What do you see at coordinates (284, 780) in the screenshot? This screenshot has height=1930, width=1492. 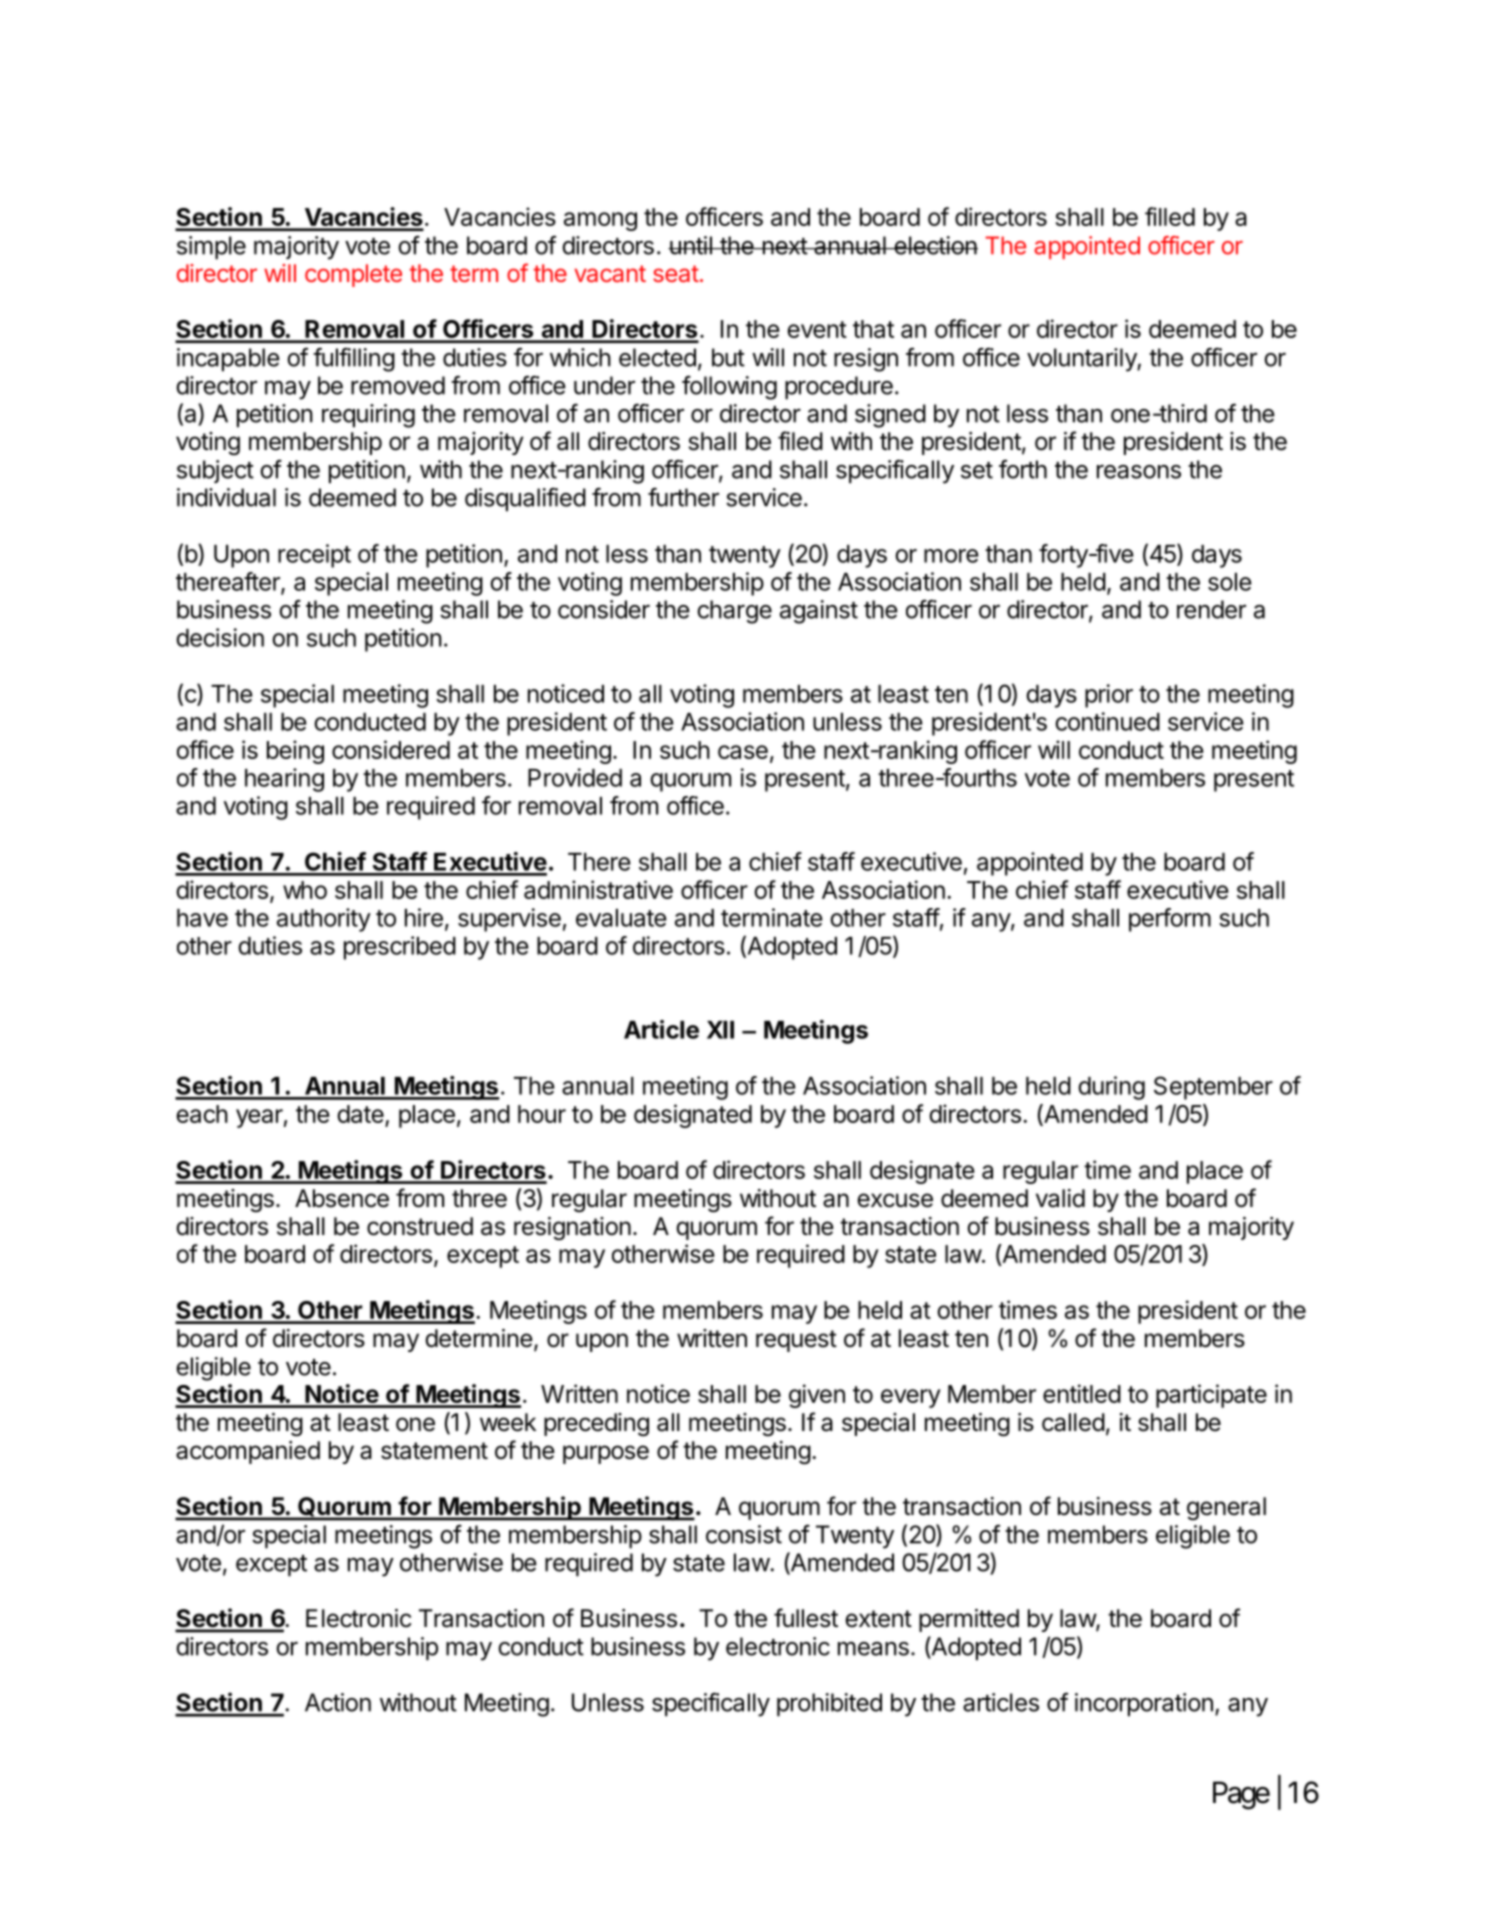 I see `hearing` at bounding box center [284, 780].
